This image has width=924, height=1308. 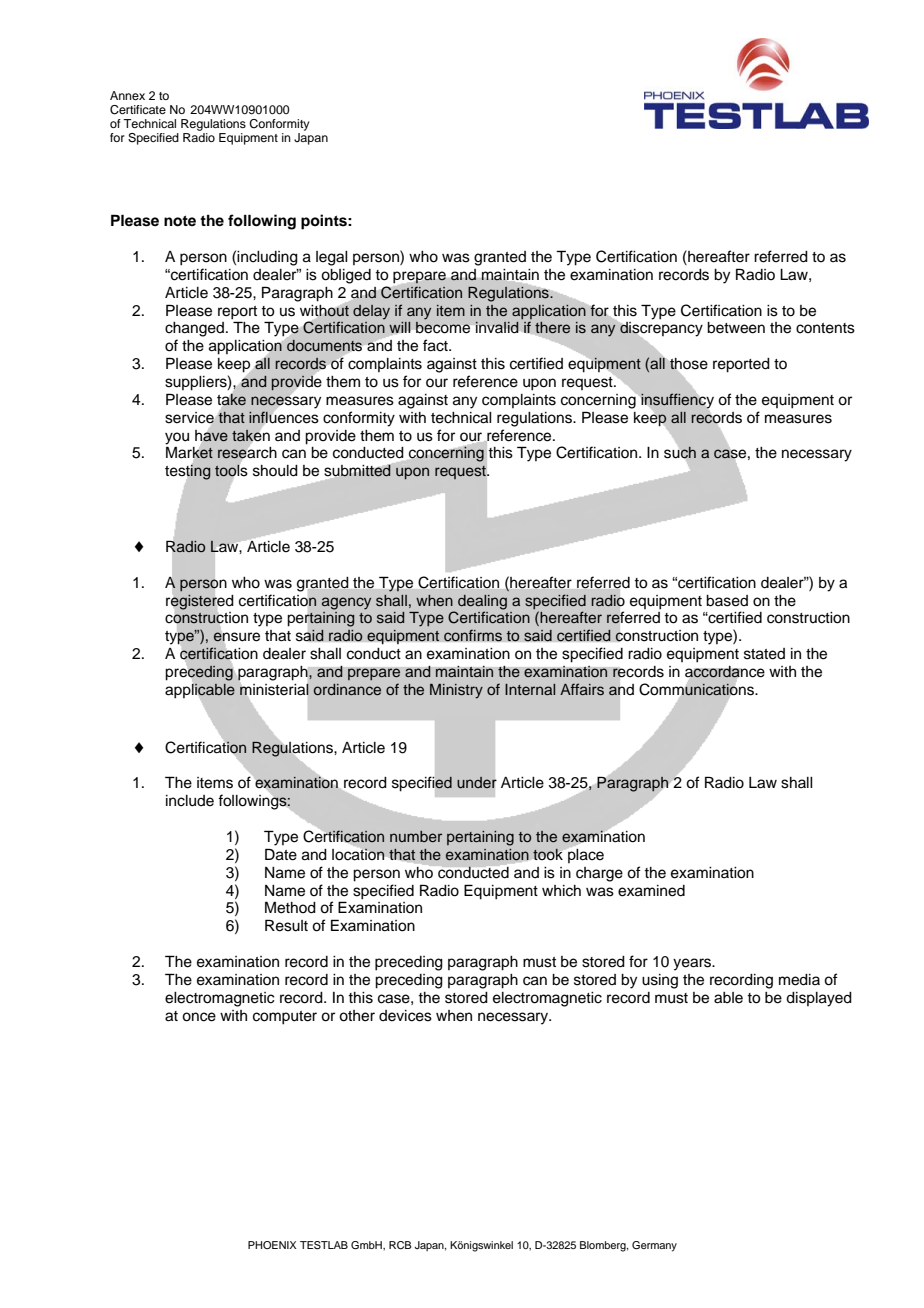 I want to click on between, so click(x=736, y=328).
